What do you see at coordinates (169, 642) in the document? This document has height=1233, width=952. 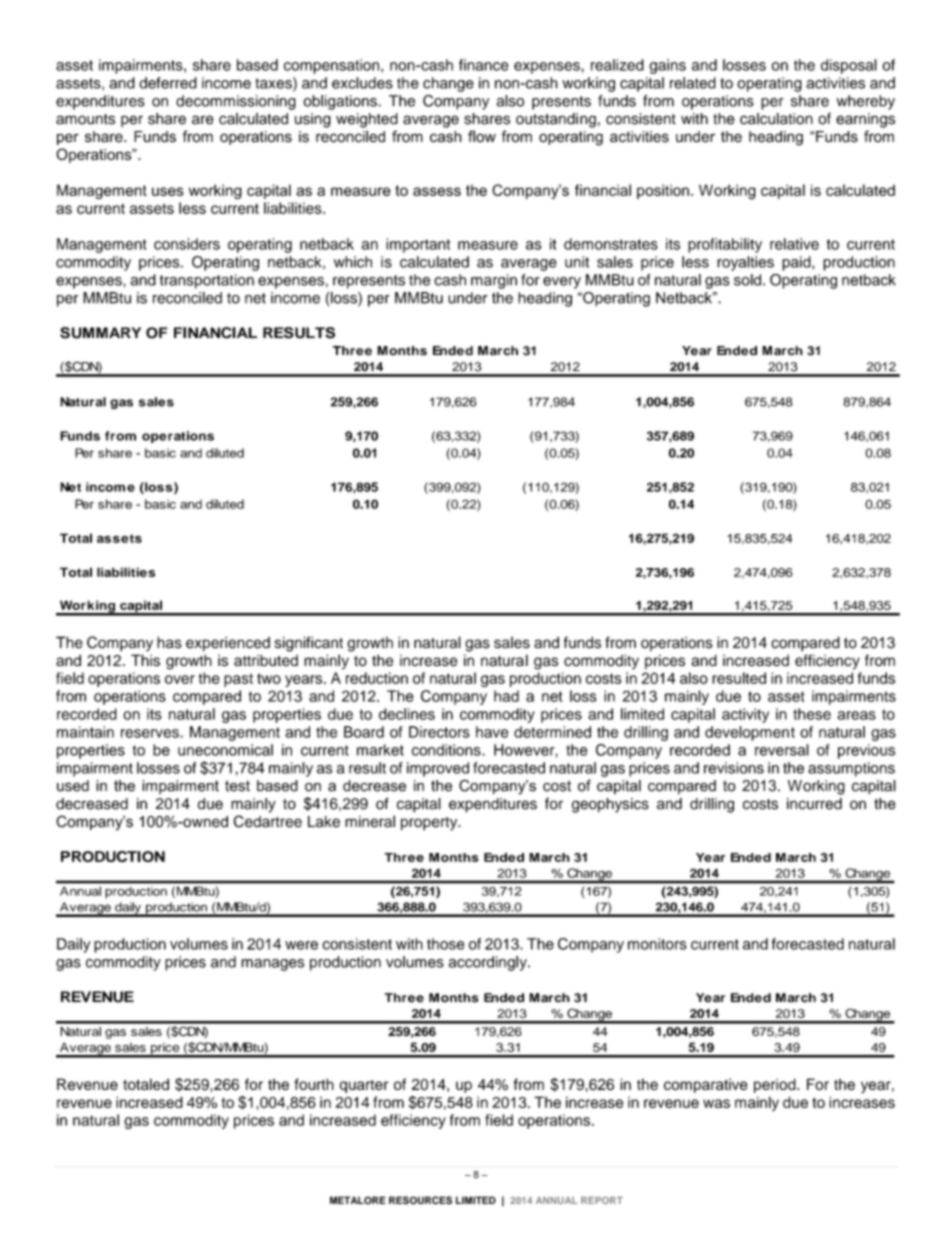 I see `has` at bounding box center [169, 642].
